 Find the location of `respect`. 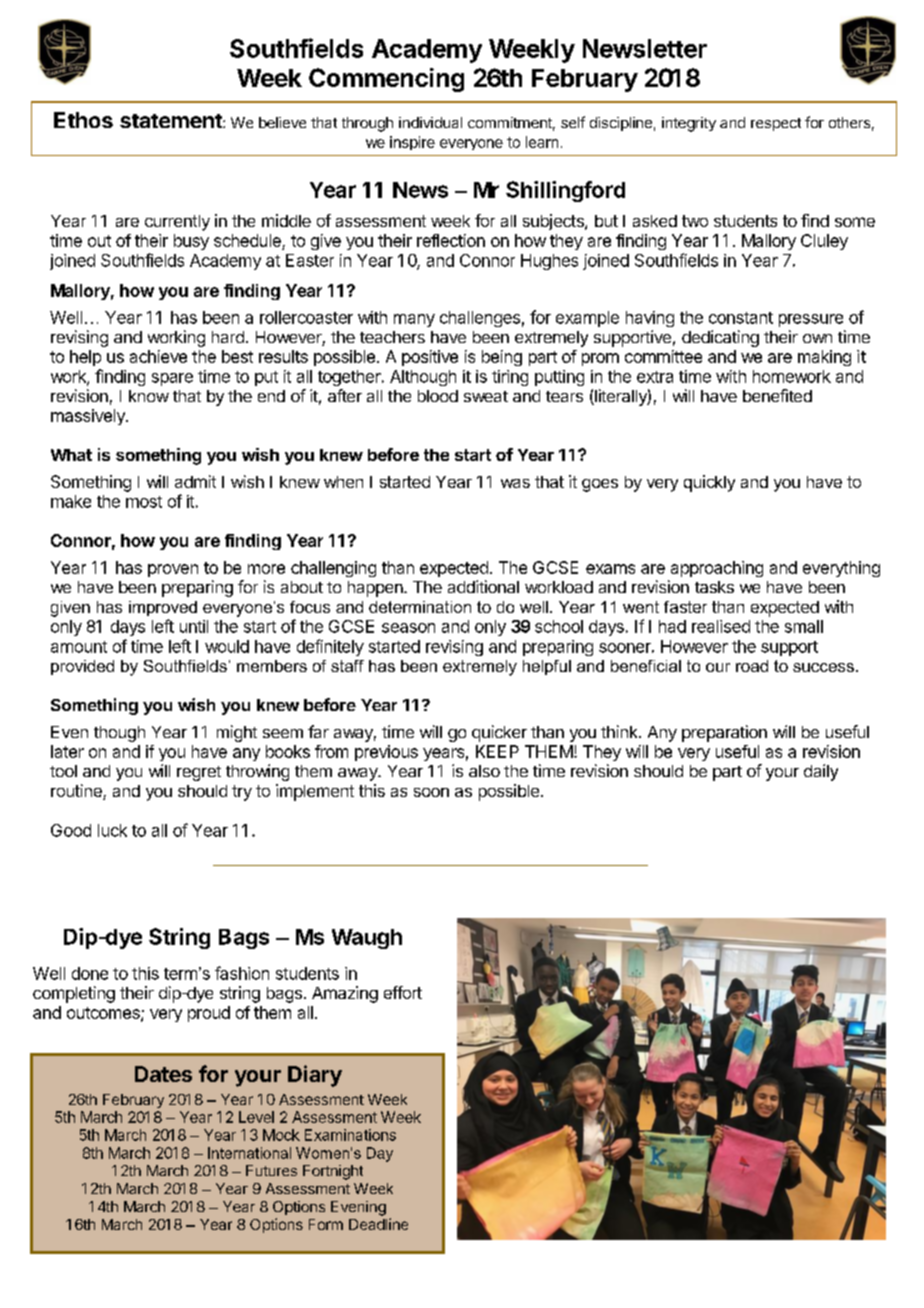

respect is located at coordinates (776, 124).
